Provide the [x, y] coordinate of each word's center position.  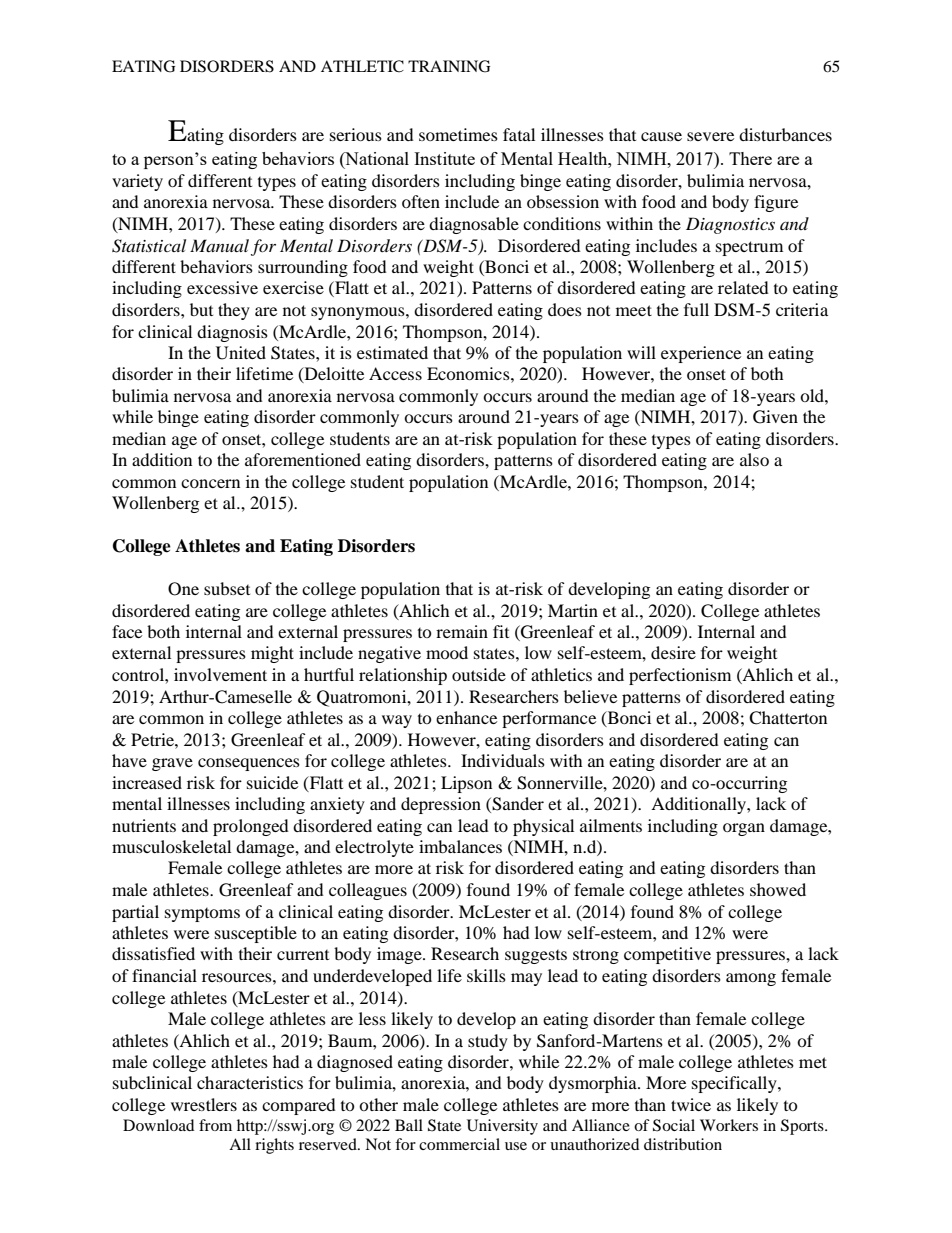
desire [673, 652]
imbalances [460, 846]
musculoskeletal [171, 846]
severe [710, 136]
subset [227, 588]
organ [744, 829]
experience [701, 354]
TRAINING [449, 66]
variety [137, 182]
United [241, 353]
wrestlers [204, 1104]
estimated [392, 352]
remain [462, 631]
